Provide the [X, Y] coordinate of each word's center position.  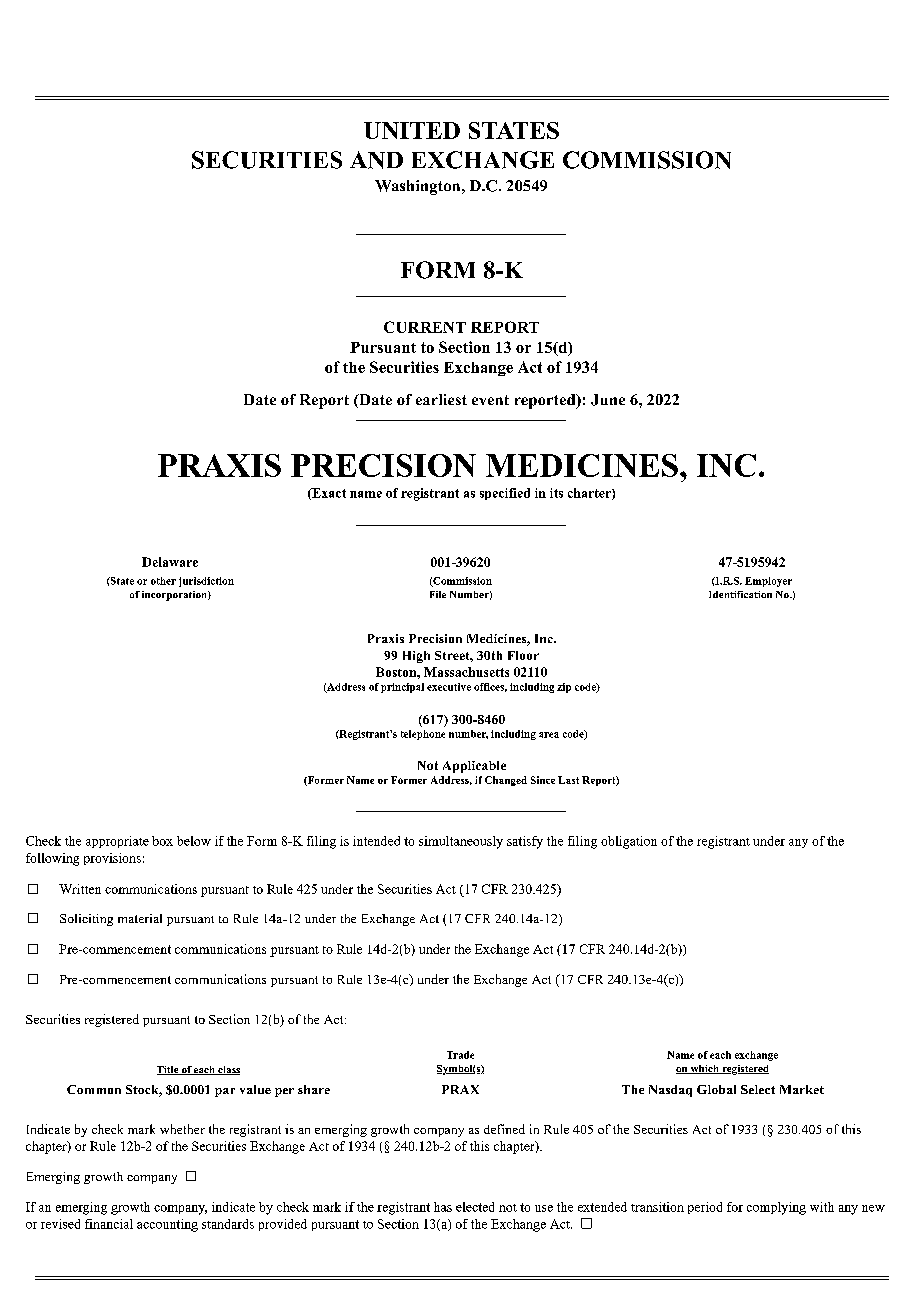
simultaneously [461, 842]
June [608, 400]
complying [776, 1208]
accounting [167, 1225]
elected [475, 1207]
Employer [768, 582]
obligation [629, 842]
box [162, 841]
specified [505, 494]
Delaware [170, 562]
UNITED [412, 130]
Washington [419, 187]
